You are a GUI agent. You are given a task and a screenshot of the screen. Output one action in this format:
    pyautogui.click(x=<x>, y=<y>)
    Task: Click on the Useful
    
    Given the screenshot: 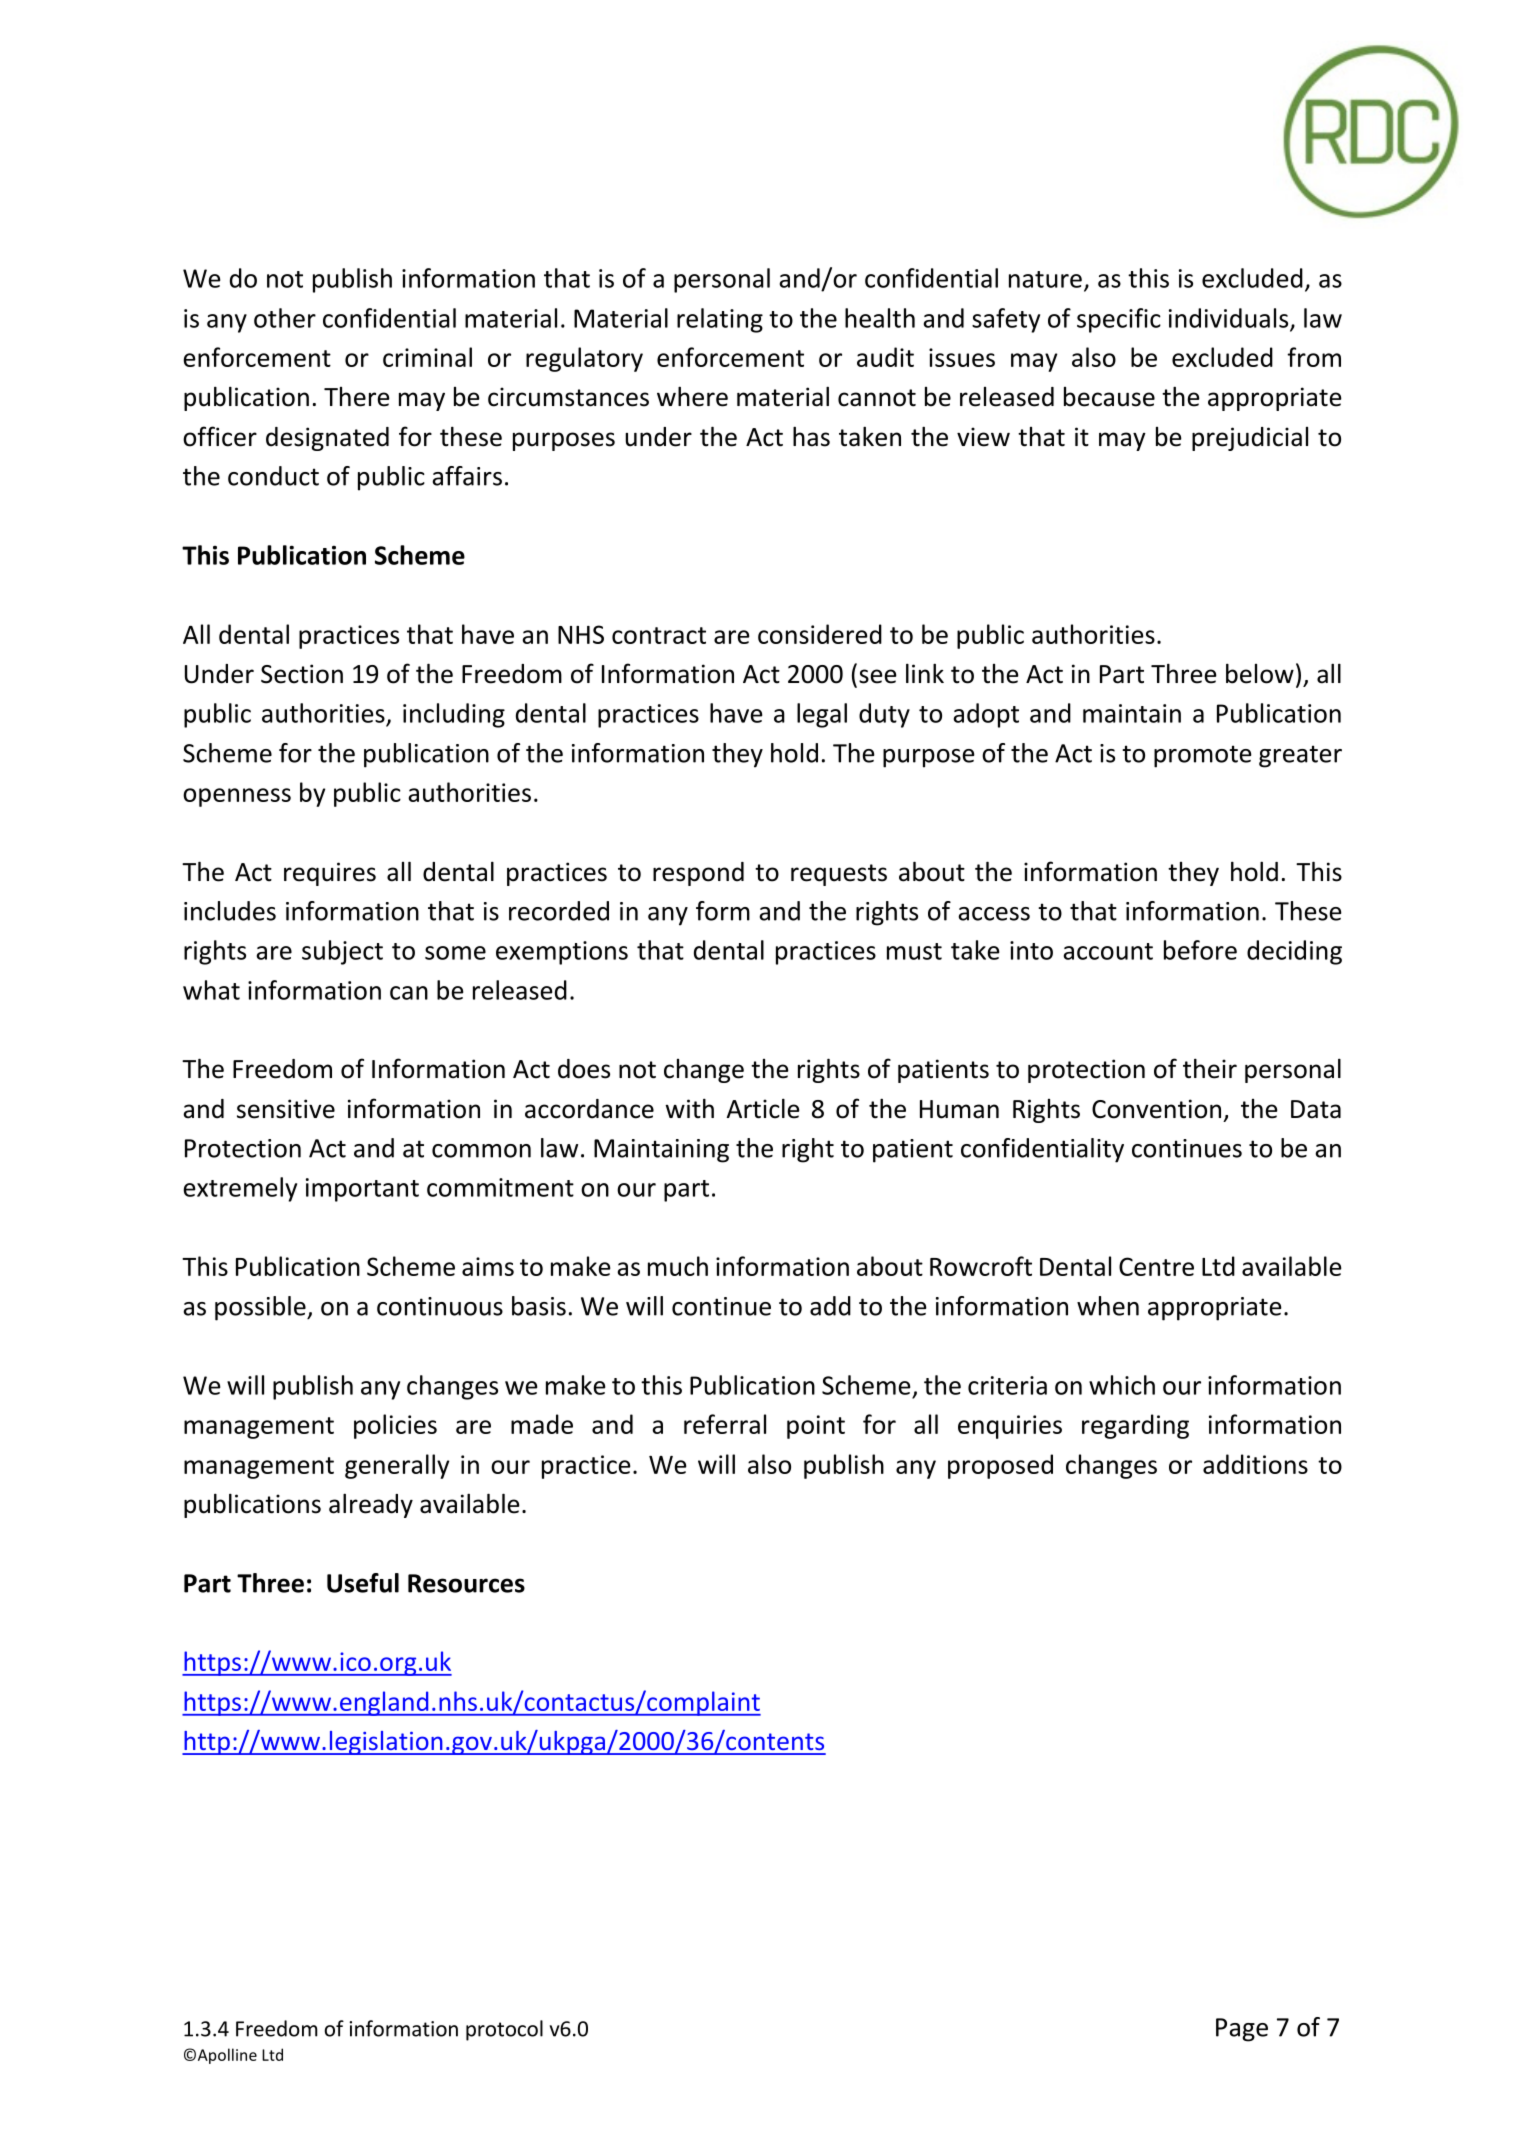 What is the action you would take?
    pyautogui.click(x=363, y=1583)
